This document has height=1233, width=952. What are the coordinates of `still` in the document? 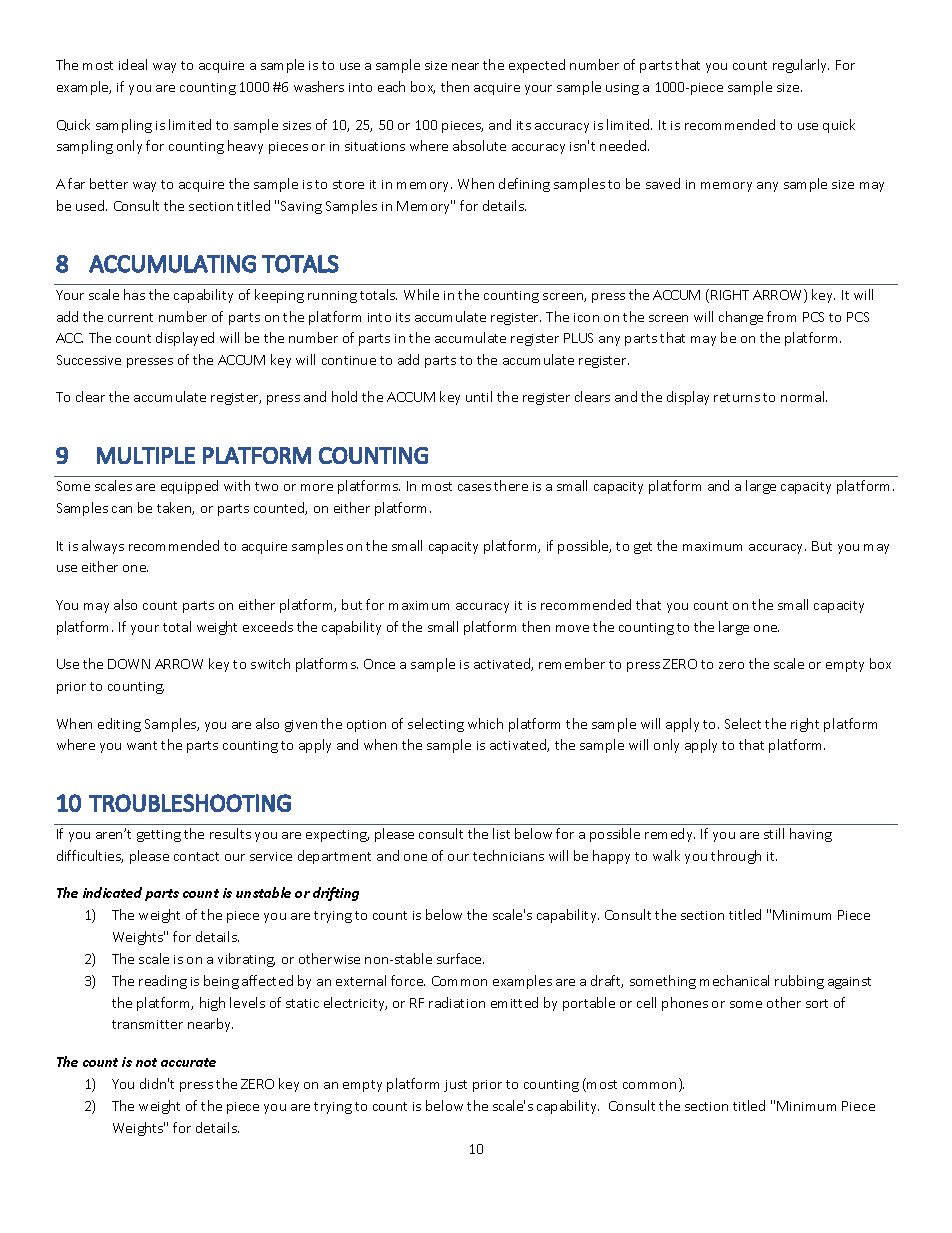 It's located at (774, 833).
